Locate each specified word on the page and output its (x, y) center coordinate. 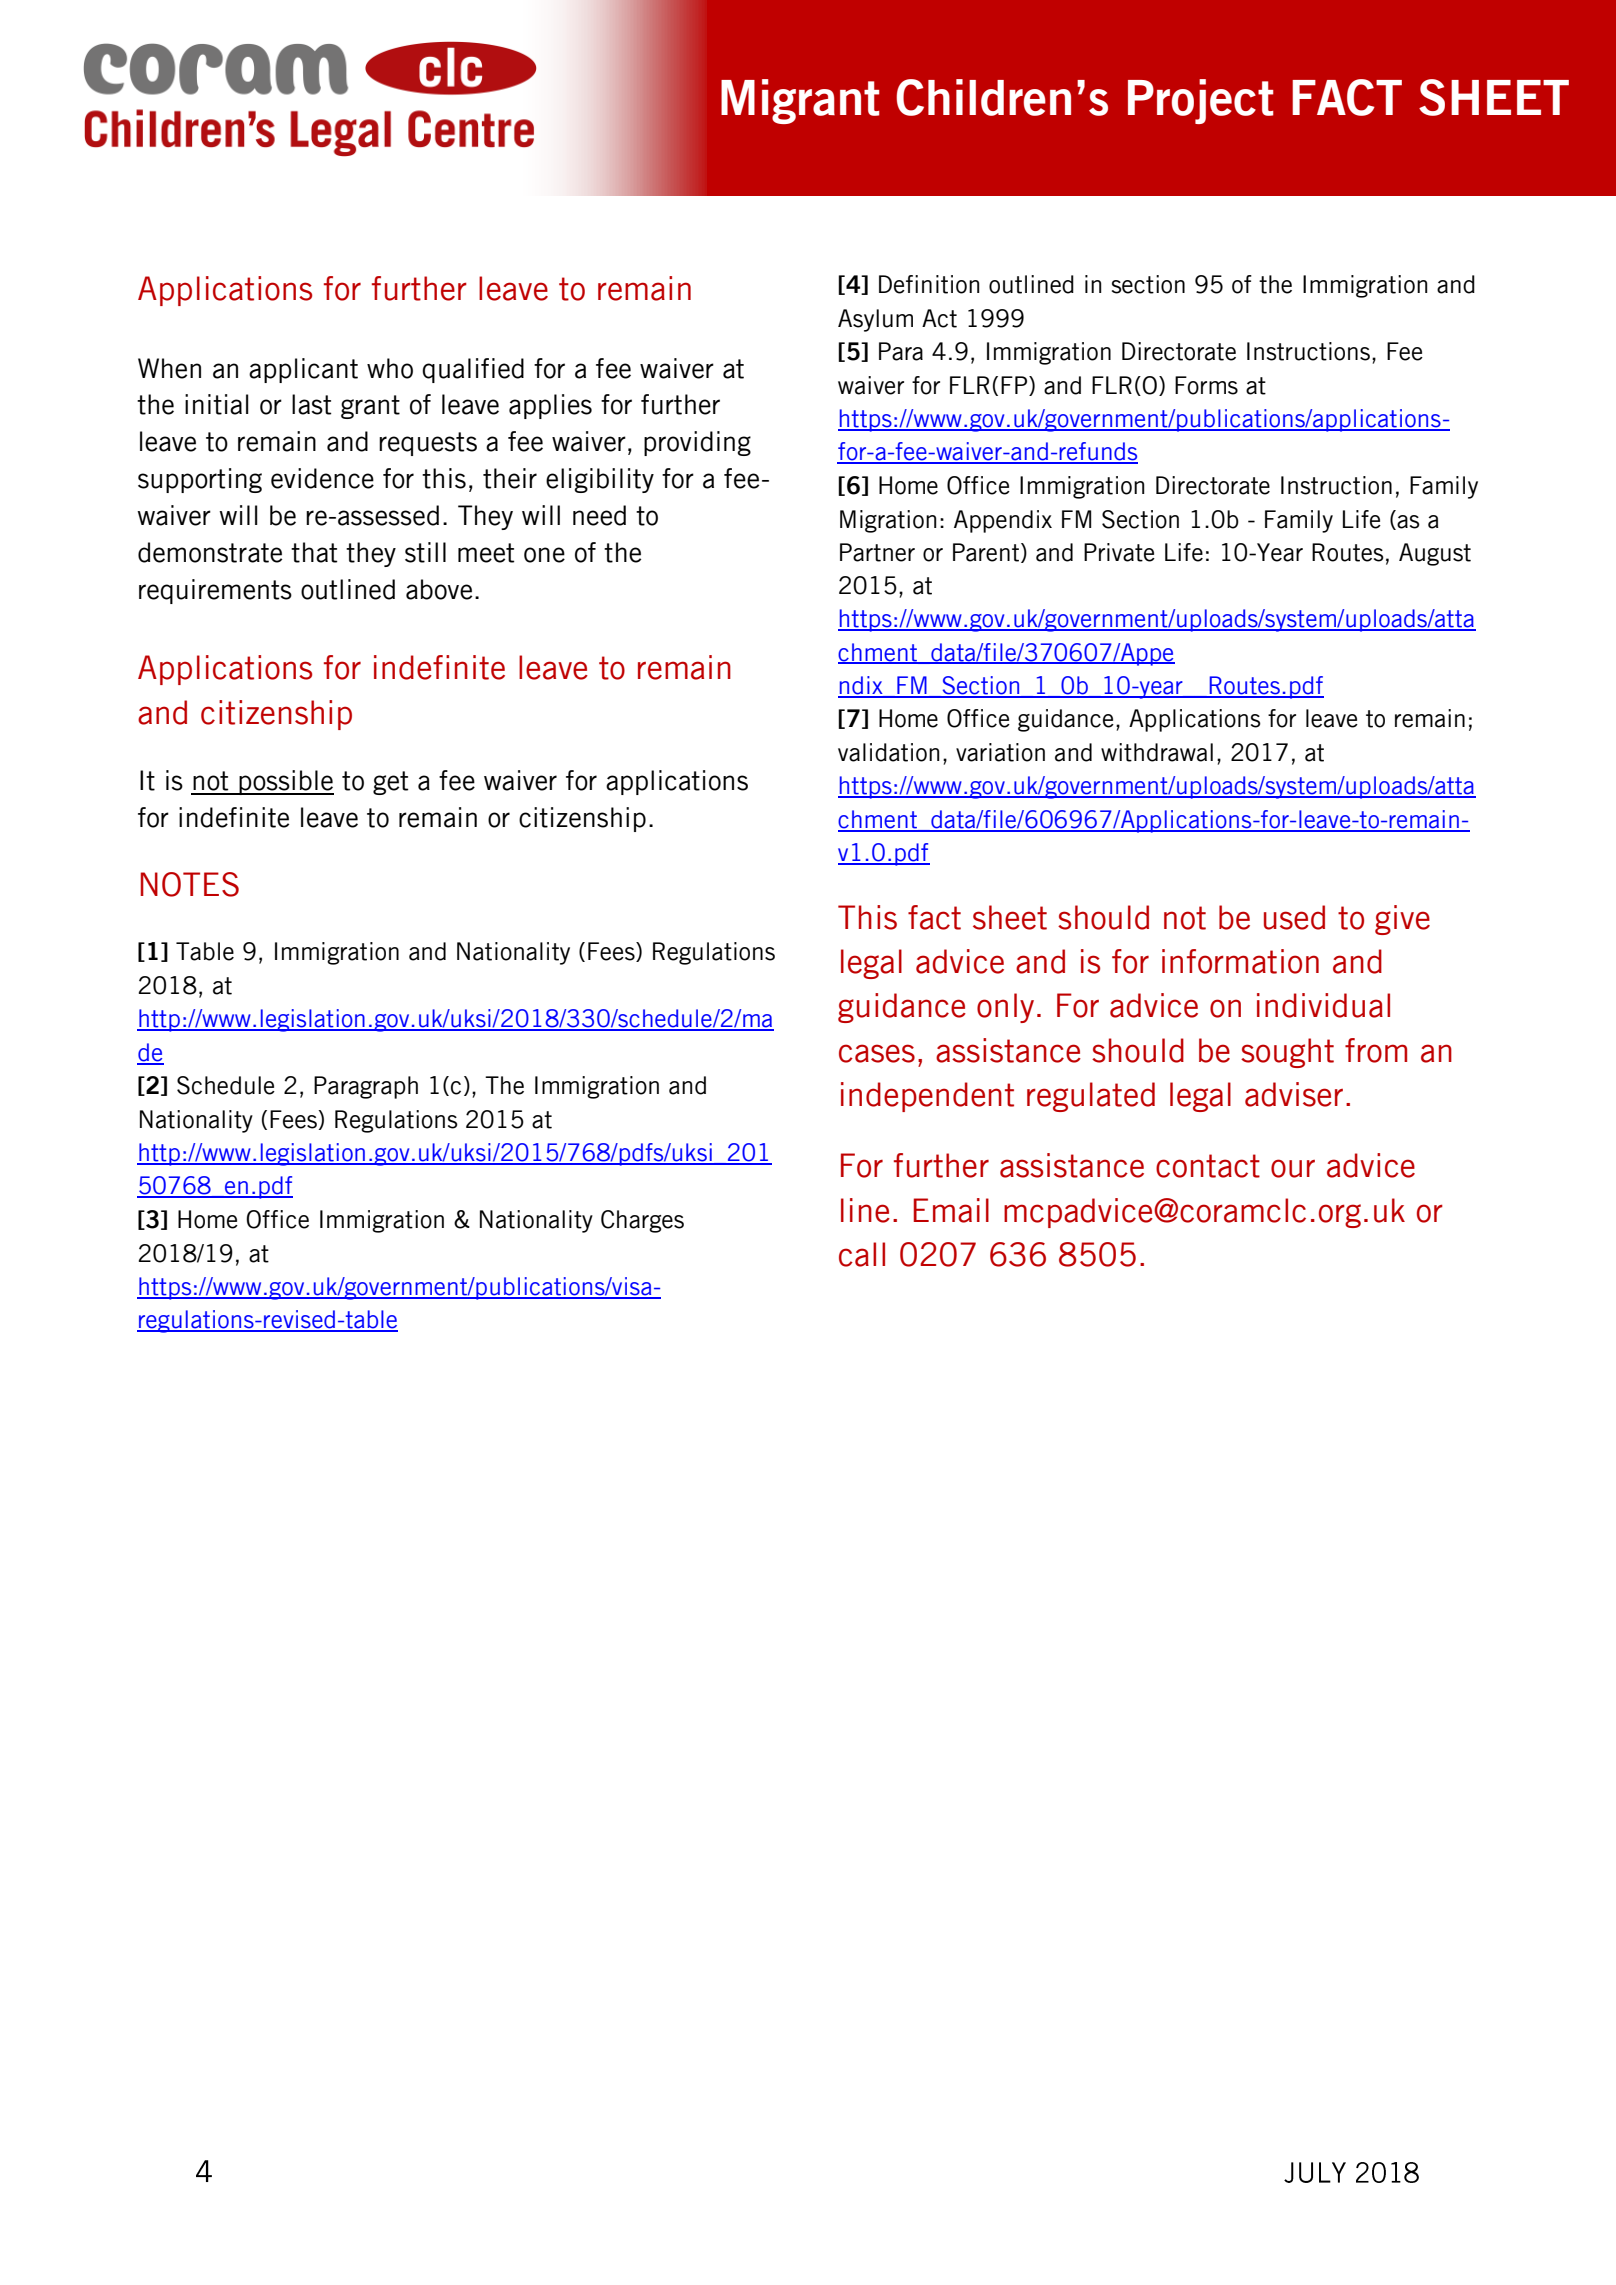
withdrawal (1157, 752)
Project (1200, 101)
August (1435, 554)
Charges (642, 1221)
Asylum (875, 320)
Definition (929, 284)
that (314, 552)
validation (889, 752)
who (390, 368)
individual (1323, 1005)
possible (285, 782)
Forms (1206, 385)
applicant (303, 370)
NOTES (190, 884)
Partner (877, 552)
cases (877, 1053)
